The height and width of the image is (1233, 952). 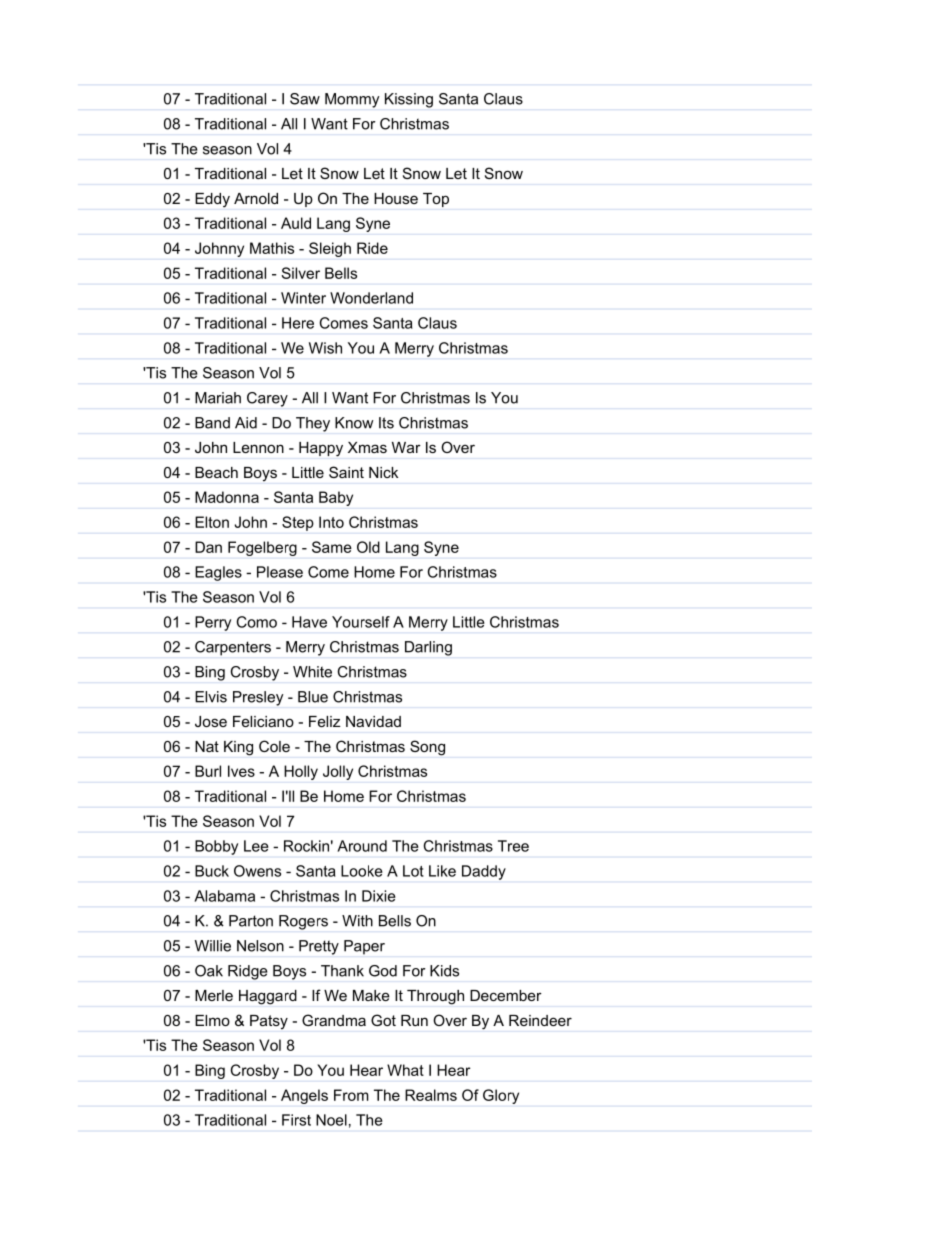 I want to click on War, so click(x=406, y=447).
